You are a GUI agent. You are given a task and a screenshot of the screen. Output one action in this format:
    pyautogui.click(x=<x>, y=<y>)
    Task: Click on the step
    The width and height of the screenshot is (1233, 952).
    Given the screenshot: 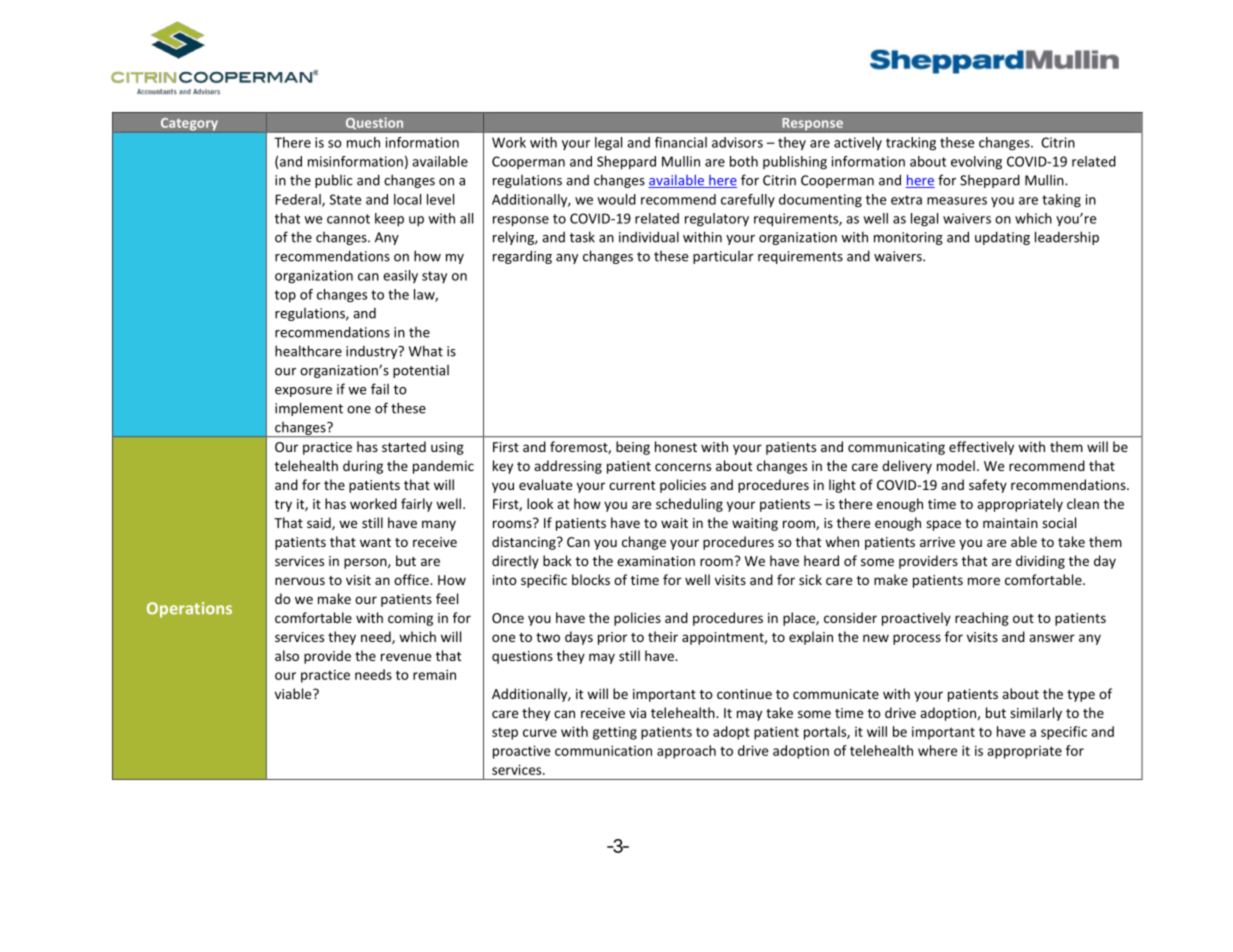 What is the action you would take?
    pyautogui.click(x=505, y=733)
